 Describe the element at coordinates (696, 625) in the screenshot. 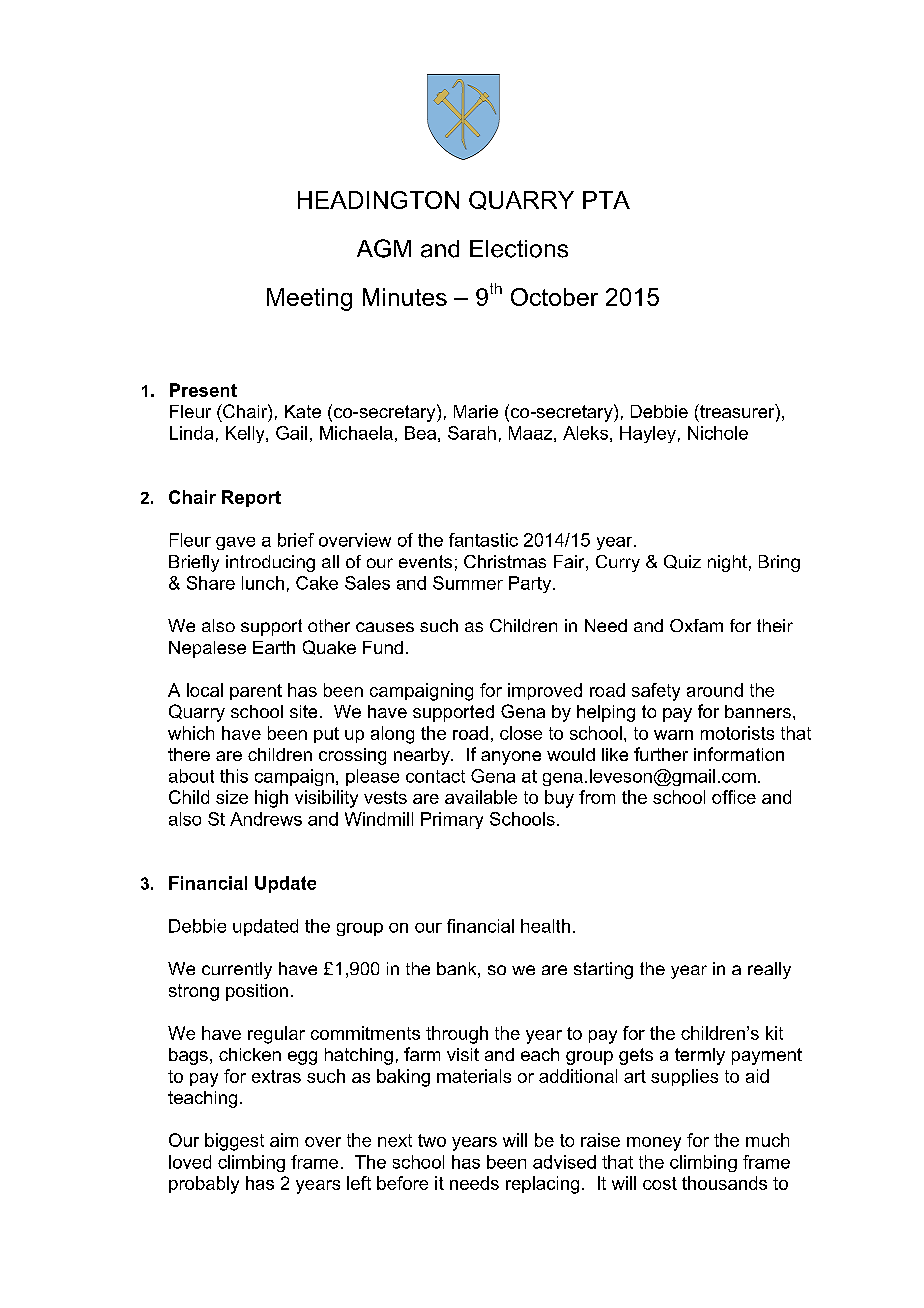

I see `Oxfam` at that location.
